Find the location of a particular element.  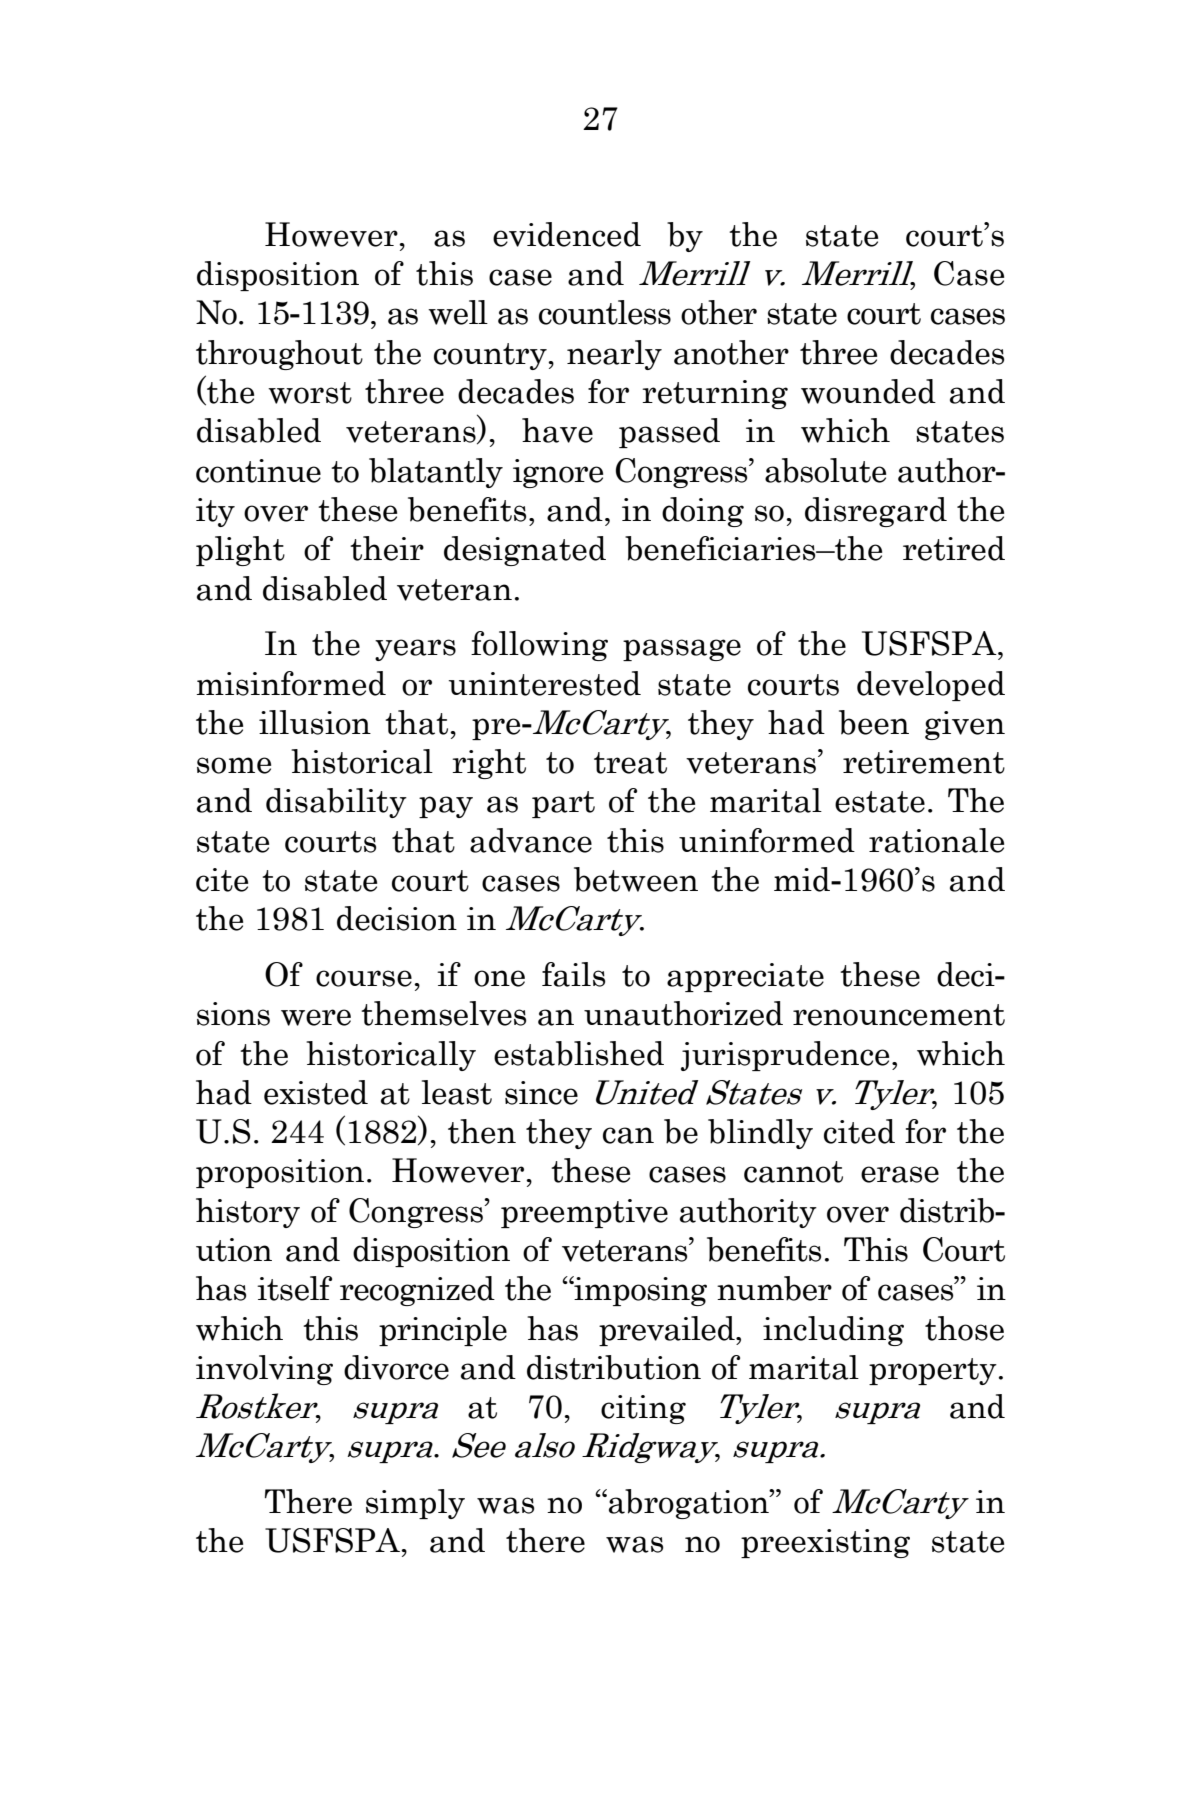

throughout is located at coordinates (279, 355).
